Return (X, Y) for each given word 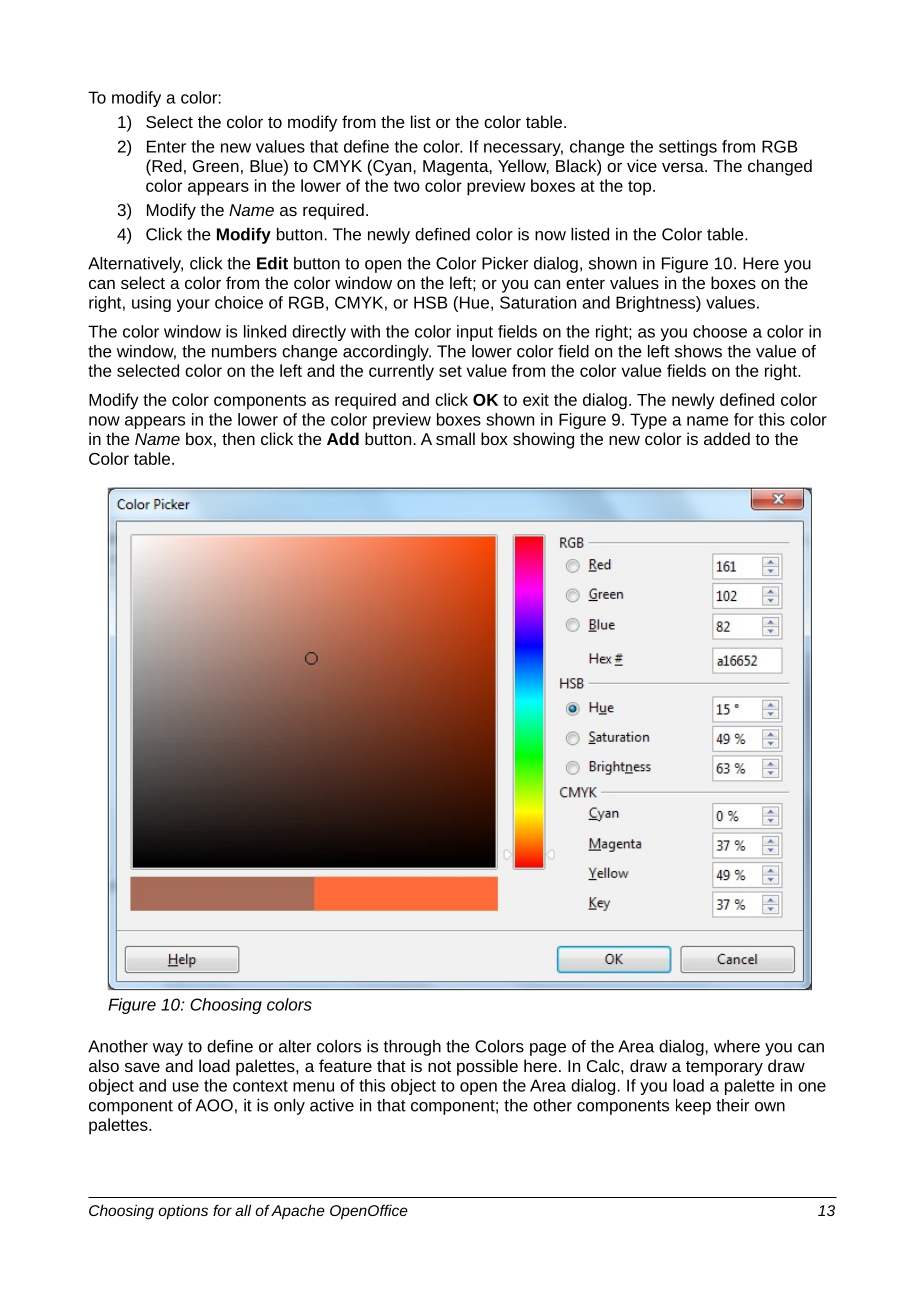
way (168, 1049)
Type (648, 421)
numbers (244, 351)
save (142, 1067)
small (455, 438)
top (639, 188)
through (412, 1048)
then (238, 438)
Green (216, 166)
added (727, 438)
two (407, 186)
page (548, 1049)
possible (487, 1067)
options (183, 1212)
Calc (604, 1065)
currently (401, 372)
